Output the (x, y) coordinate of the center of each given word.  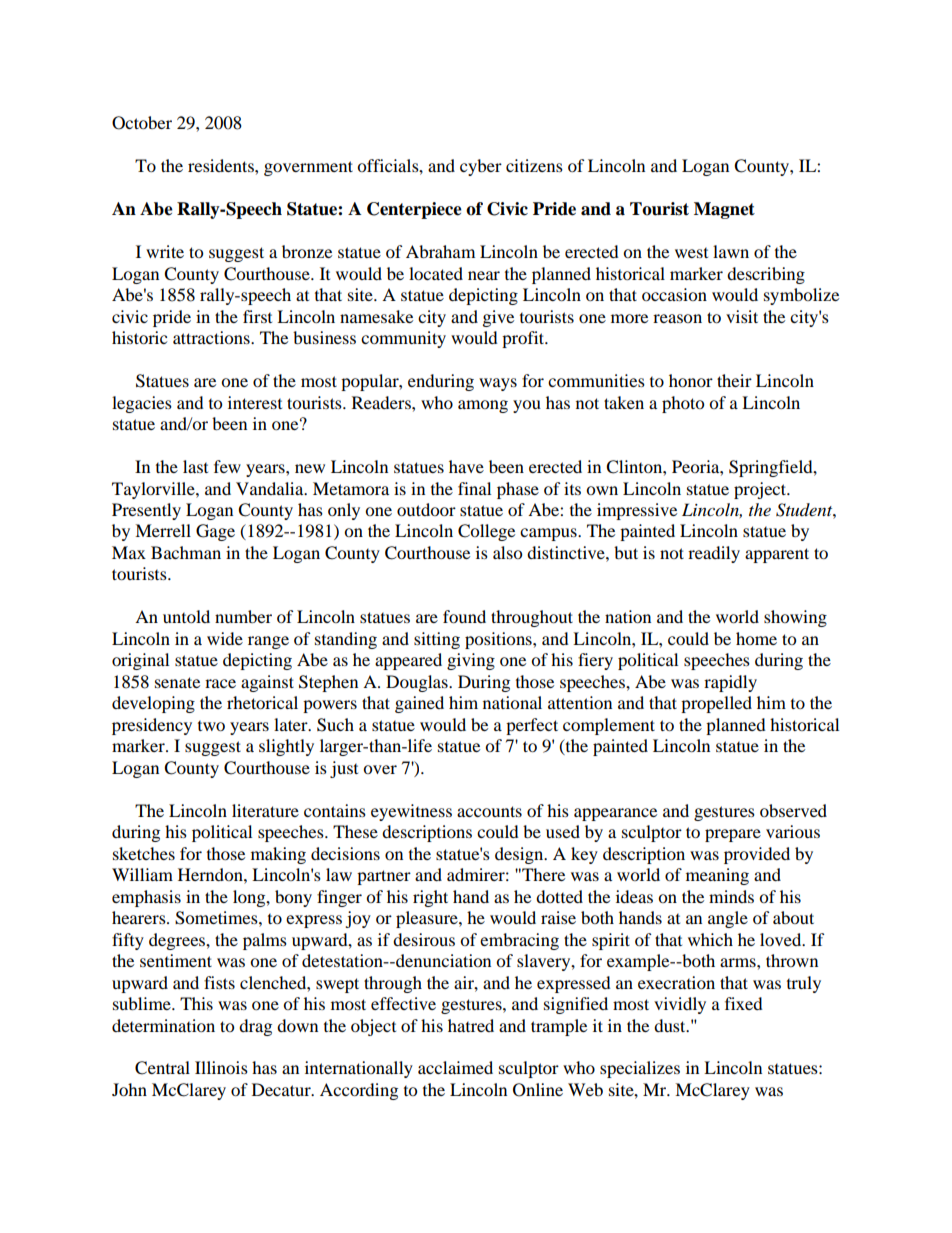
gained (419, 704)
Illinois (221, 1067)
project (761, 490)
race (220, 683)
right (430, 898)
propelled (716, 704)
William (142, 874)
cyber (481, 167)
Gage (215, 532)
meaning (717, 876)
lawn (731, 251)
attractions (212, 337)
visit (742, 316)
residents (222, 165)
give (498, 318)
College (486, 532)
